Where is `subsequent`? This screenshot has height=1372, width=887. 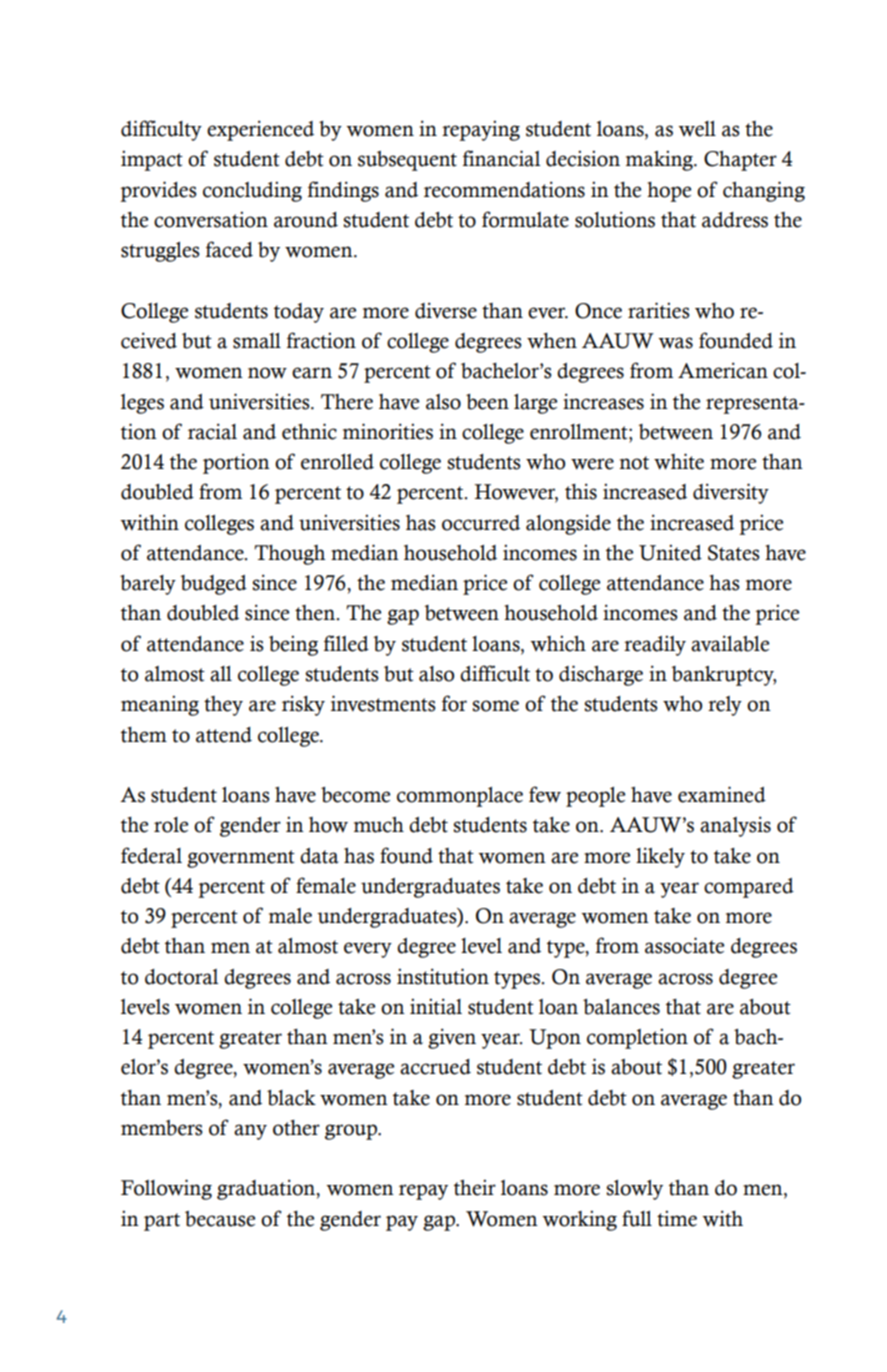 subsequent is located at coordinates (407, 161).
